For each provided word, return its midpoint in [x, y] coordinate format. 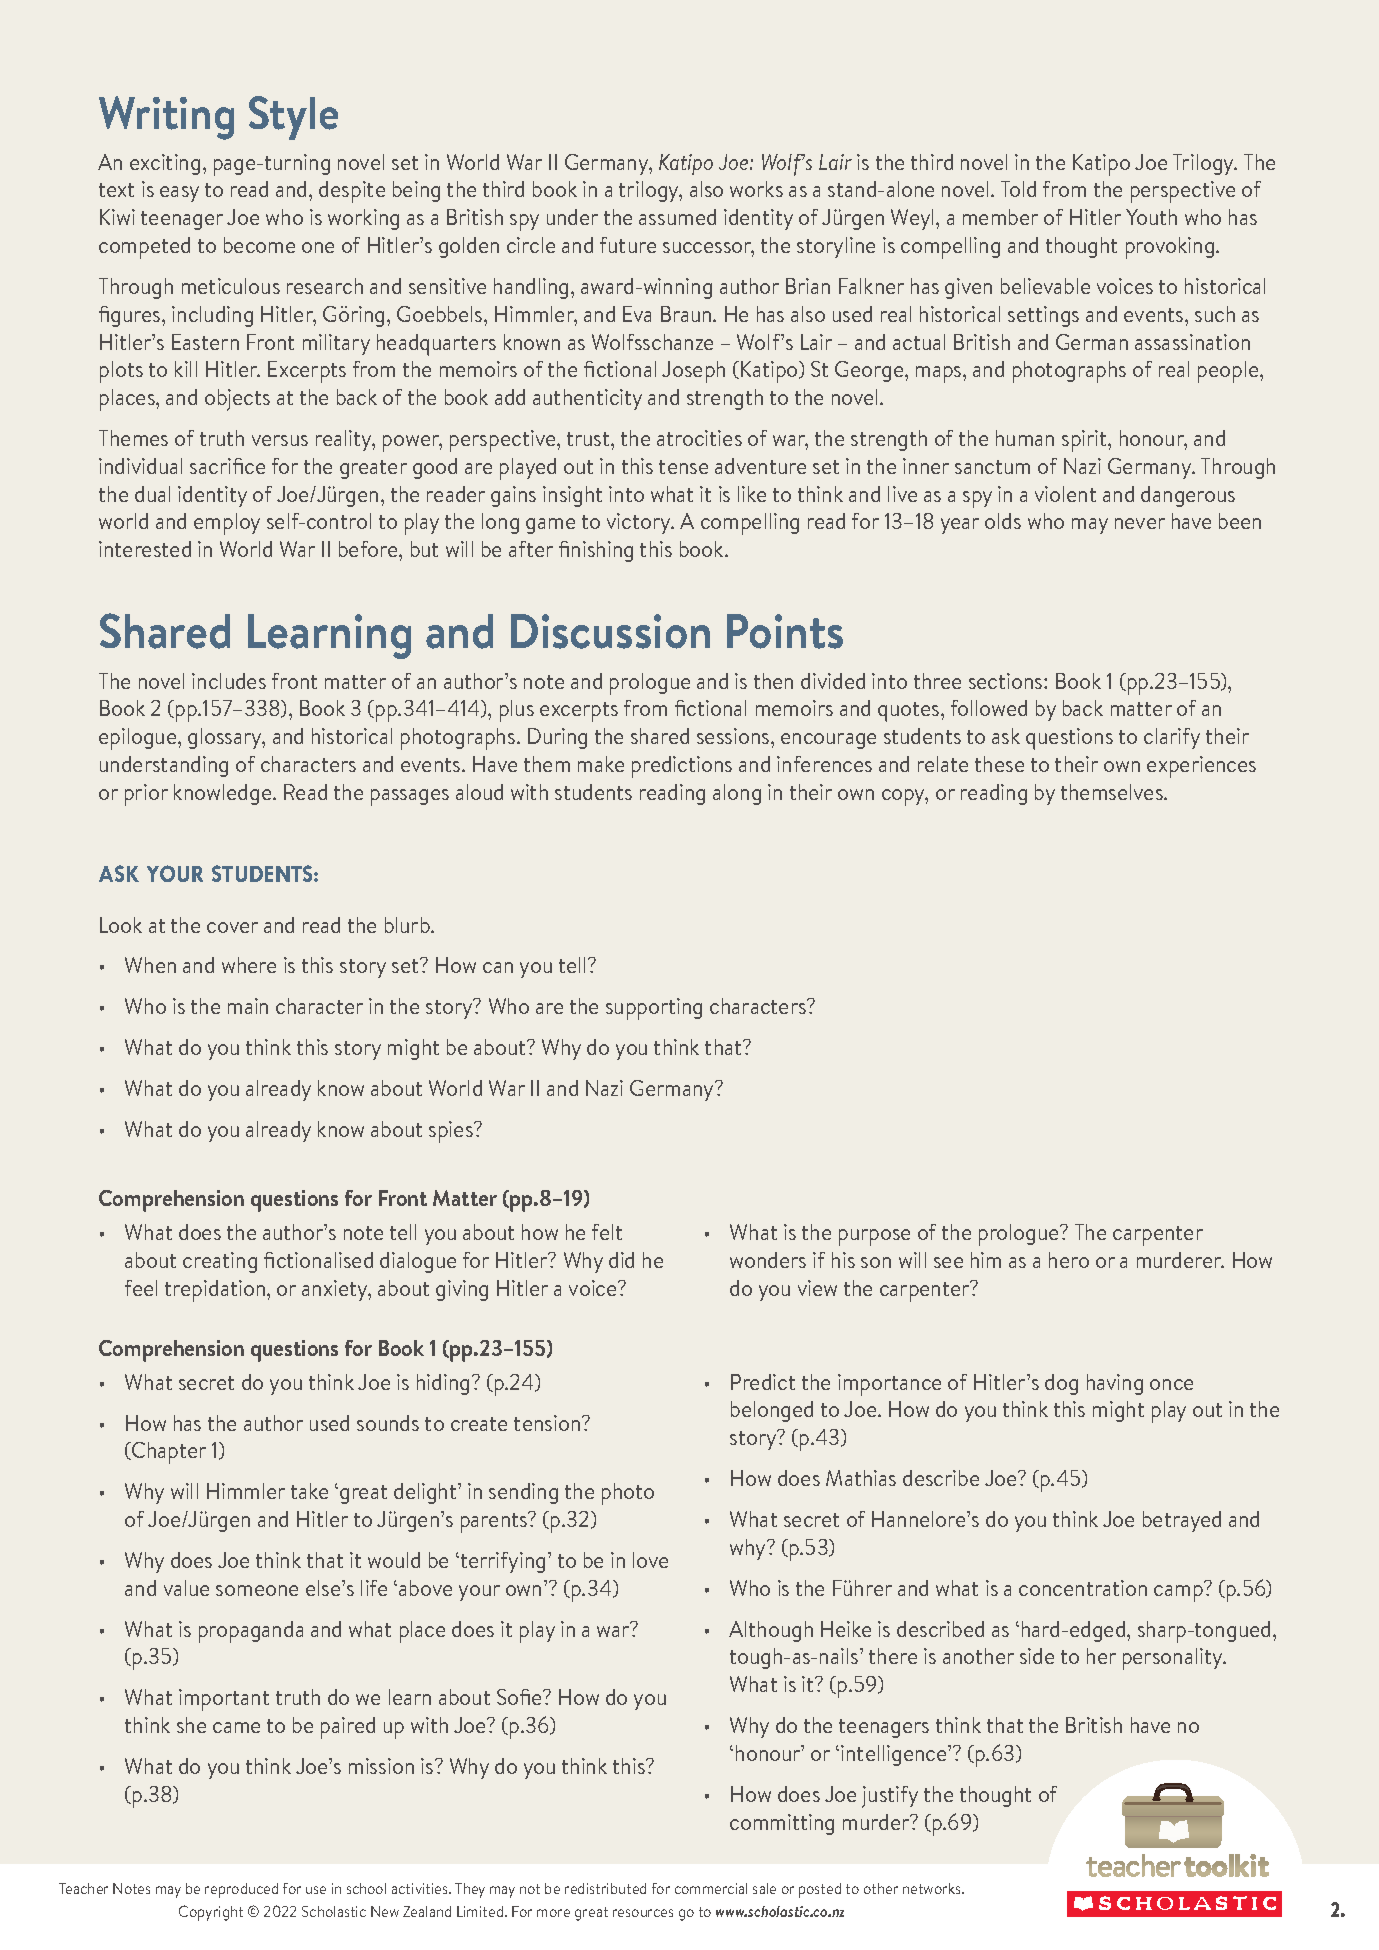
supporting [654, 1009]
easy [179, 194]
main [248, 1006]
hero [1069, 1260]
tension [548, 1423]
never [1140, 523]
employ [227, 524]
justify [890, 1797]
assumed [677, 217]
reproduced [241, 1890]
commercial [711, 1888]
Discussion [610, 631]
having [1115, 1384]
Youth [1151, 217]
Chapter [168, 1453]
